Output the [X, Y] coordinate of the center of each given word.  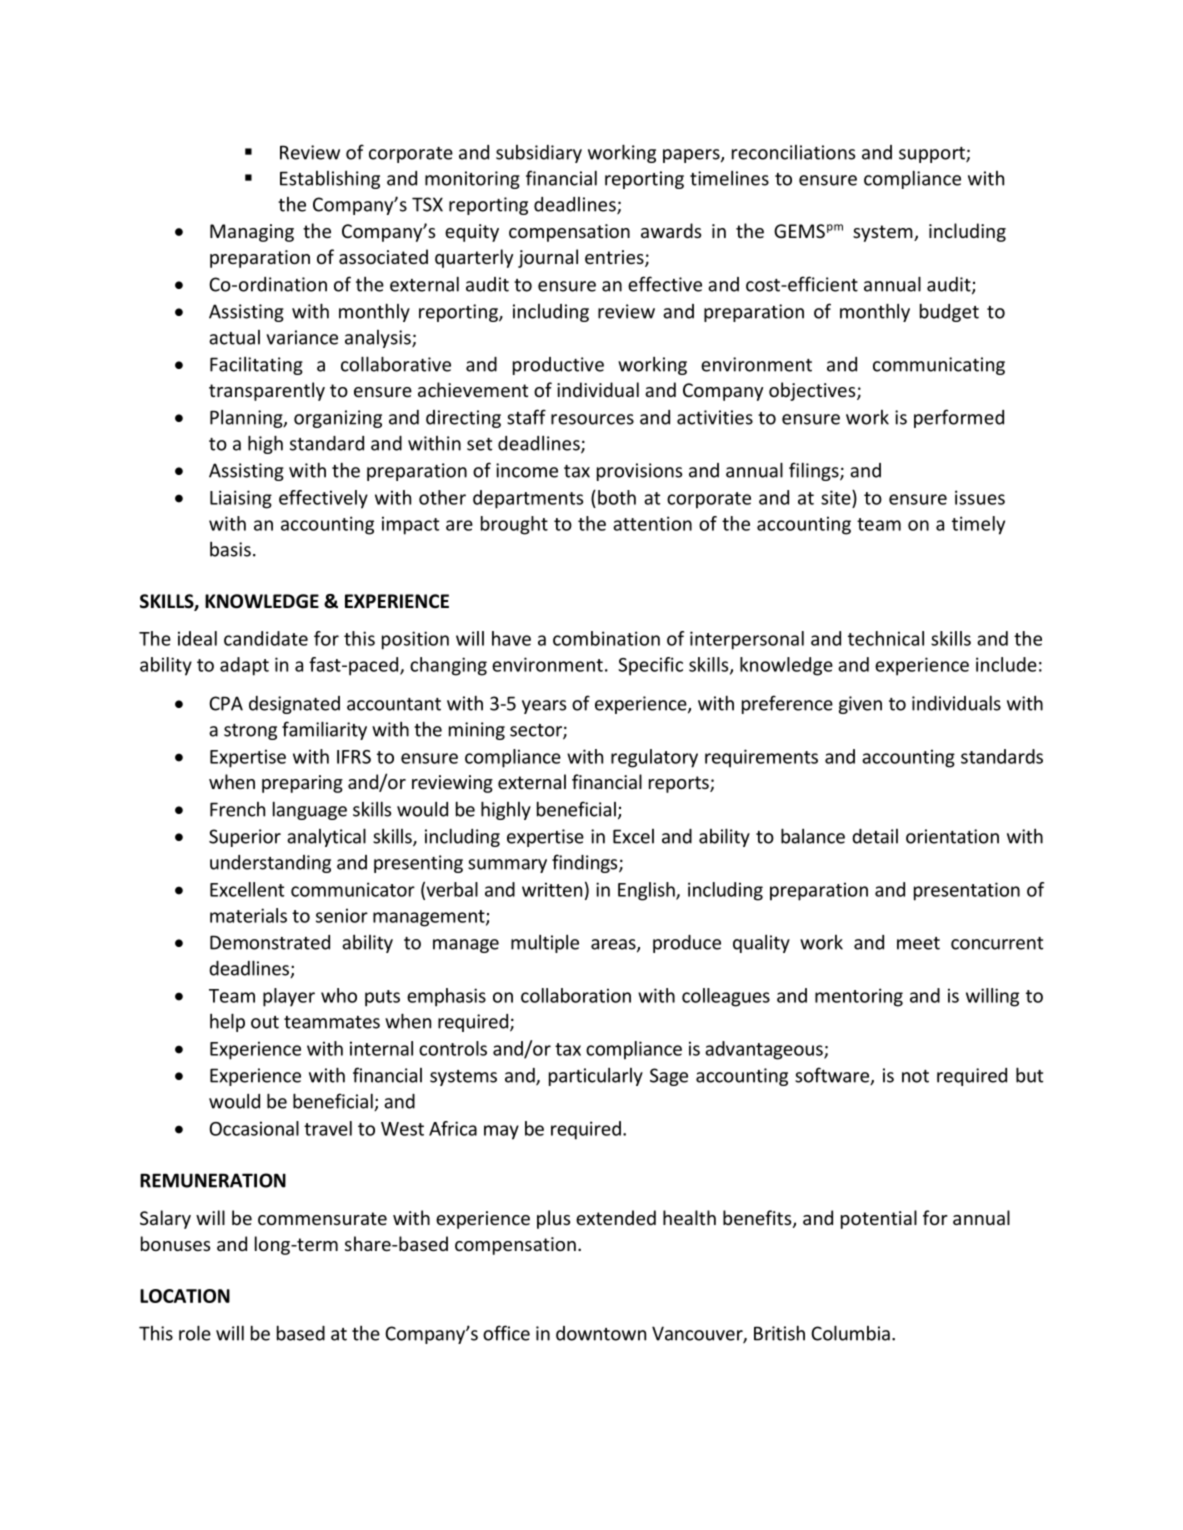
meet [918, 943]
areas [614, 945]
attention [652, 523]
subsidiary [539, 154]
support [933, 155]
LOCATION [185, 1296]
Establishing [330, 180]
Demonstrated [270, 942]
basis [230, 549]
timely [978, 525]
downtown [601, 1333]
